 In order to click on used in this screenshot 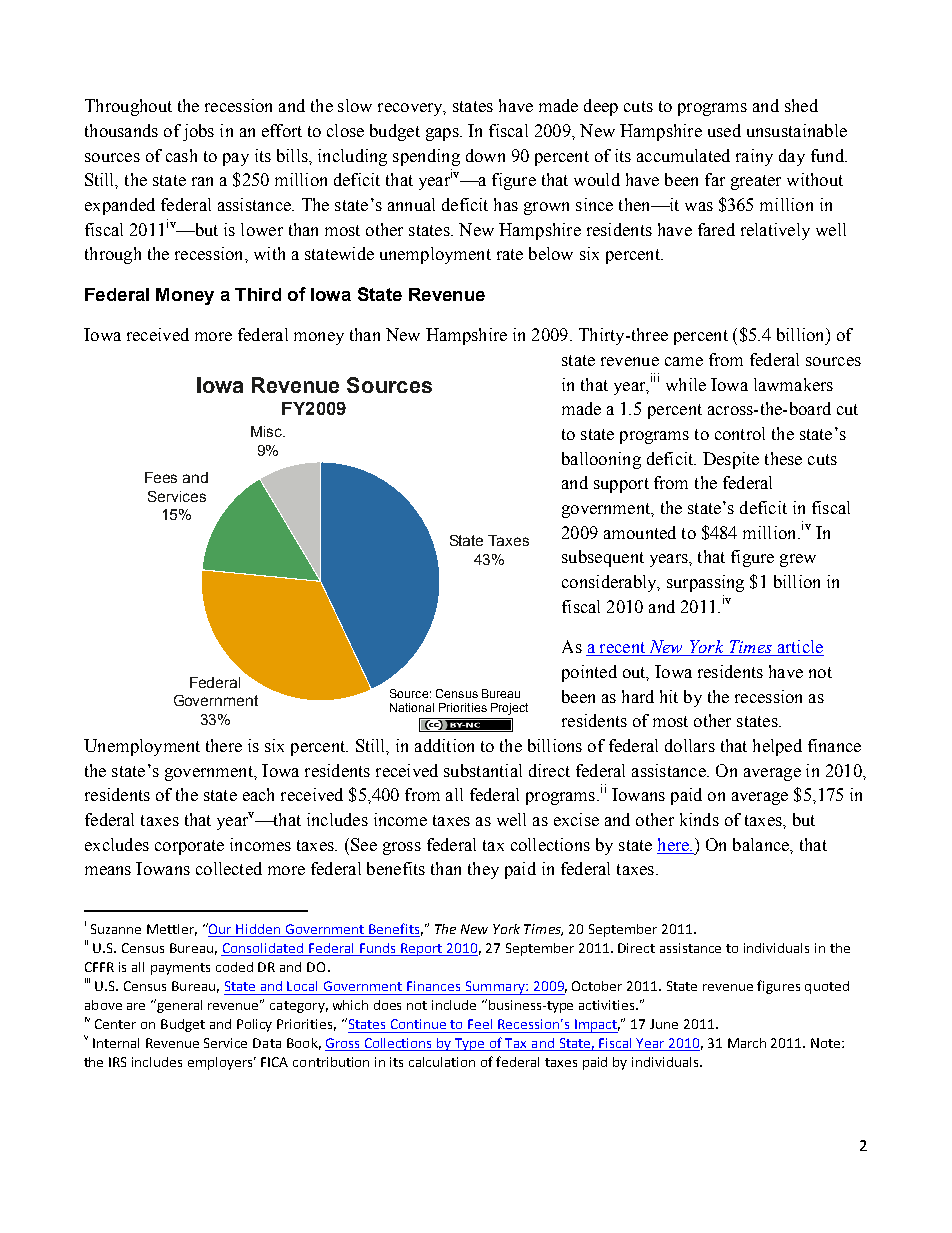, I will do `click(724, 130)`.
